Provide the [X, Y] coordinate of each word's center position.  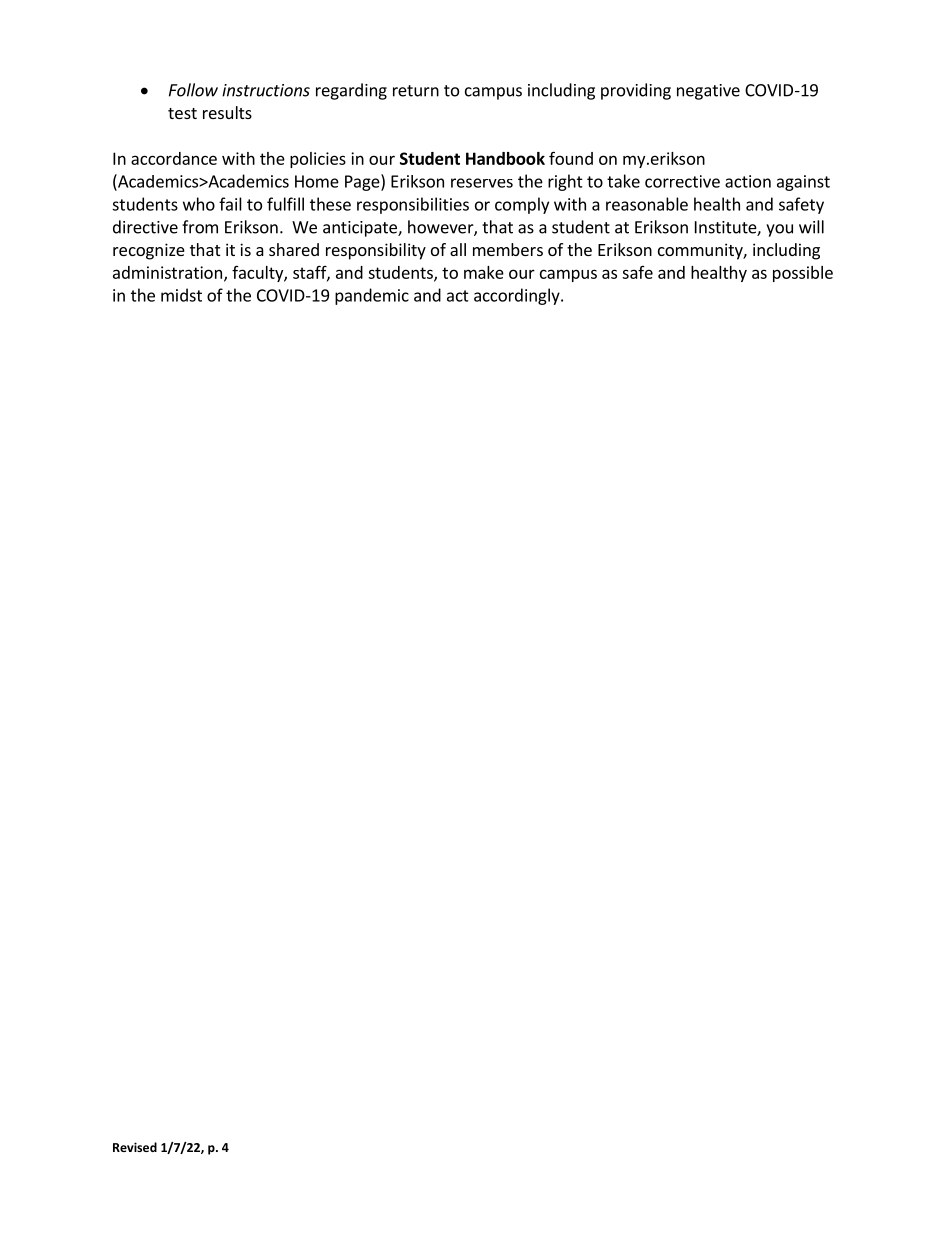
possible [803, 274]
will [811, 227]
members [508, 249]
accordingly [518, 296]
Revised [135, 1147]
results [227, 112]
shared [294, 249]
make [484, 272]
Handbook [505, 158]
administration [167, 272]
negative [708, 92]
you [779, 230]
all [458, 249]
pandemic [372, 296]
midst [181, 295]
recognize [149, 251]
